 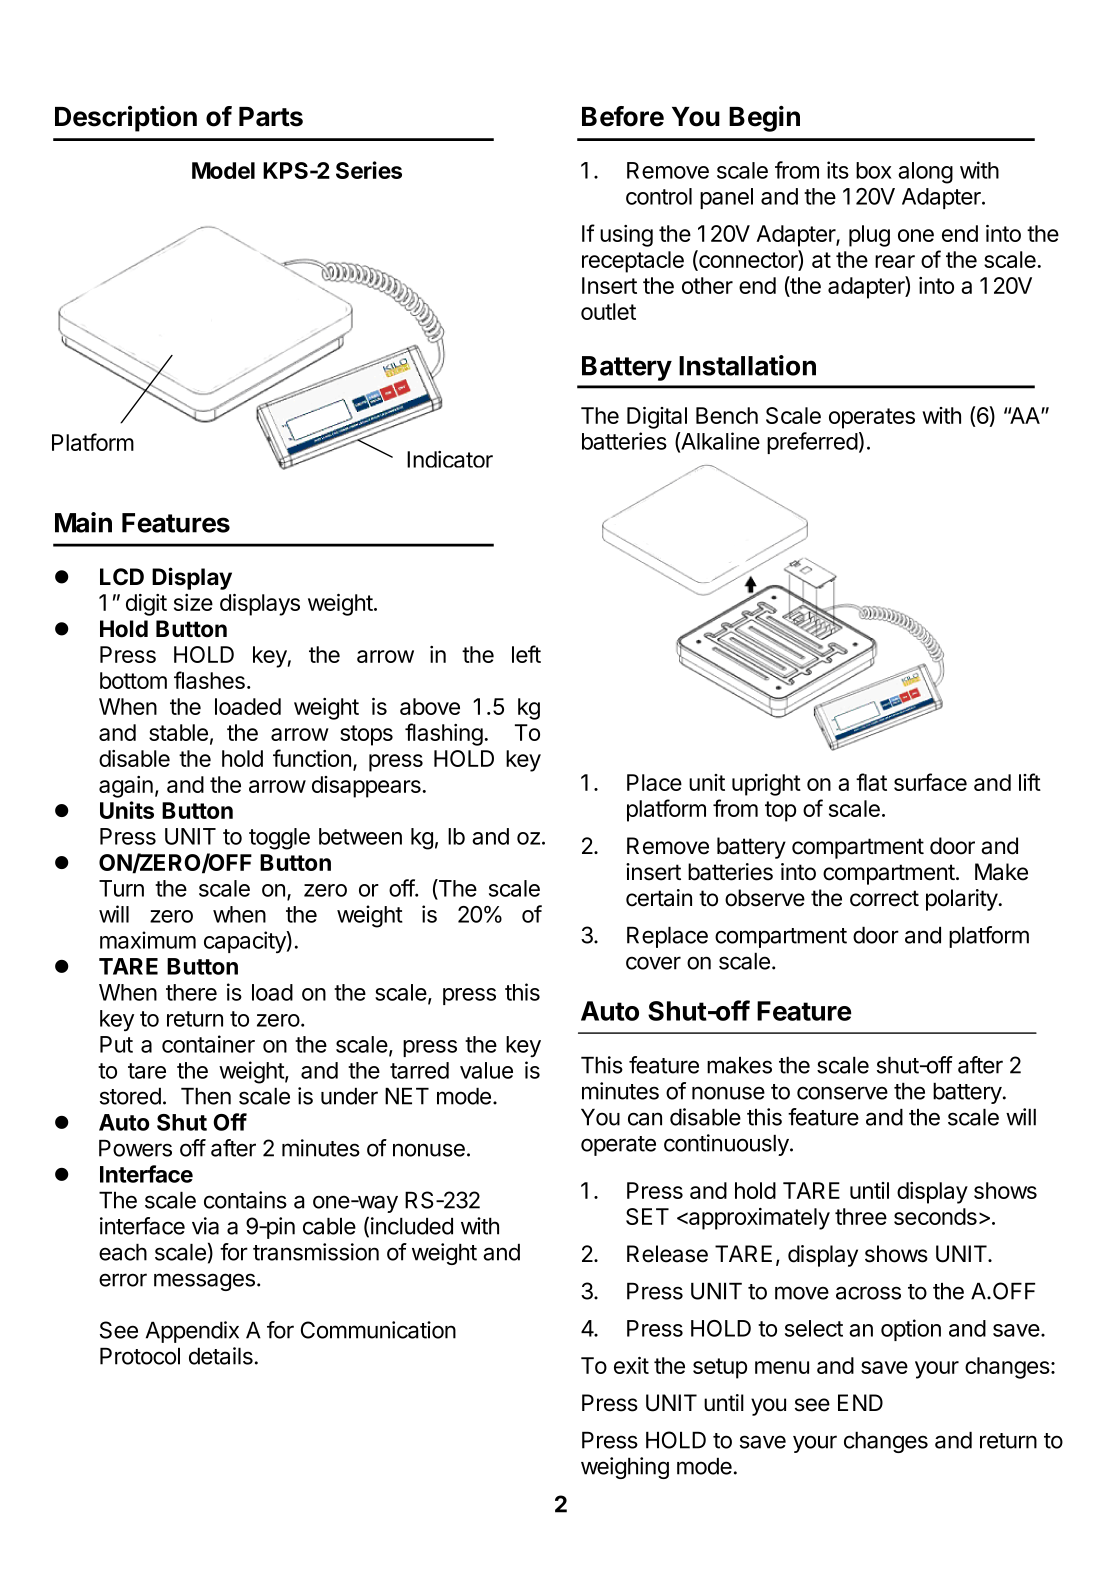 What do you see at coordinates (911, 1330) in the screenshot?
I see `option` at bounding box center [911, 1330].
